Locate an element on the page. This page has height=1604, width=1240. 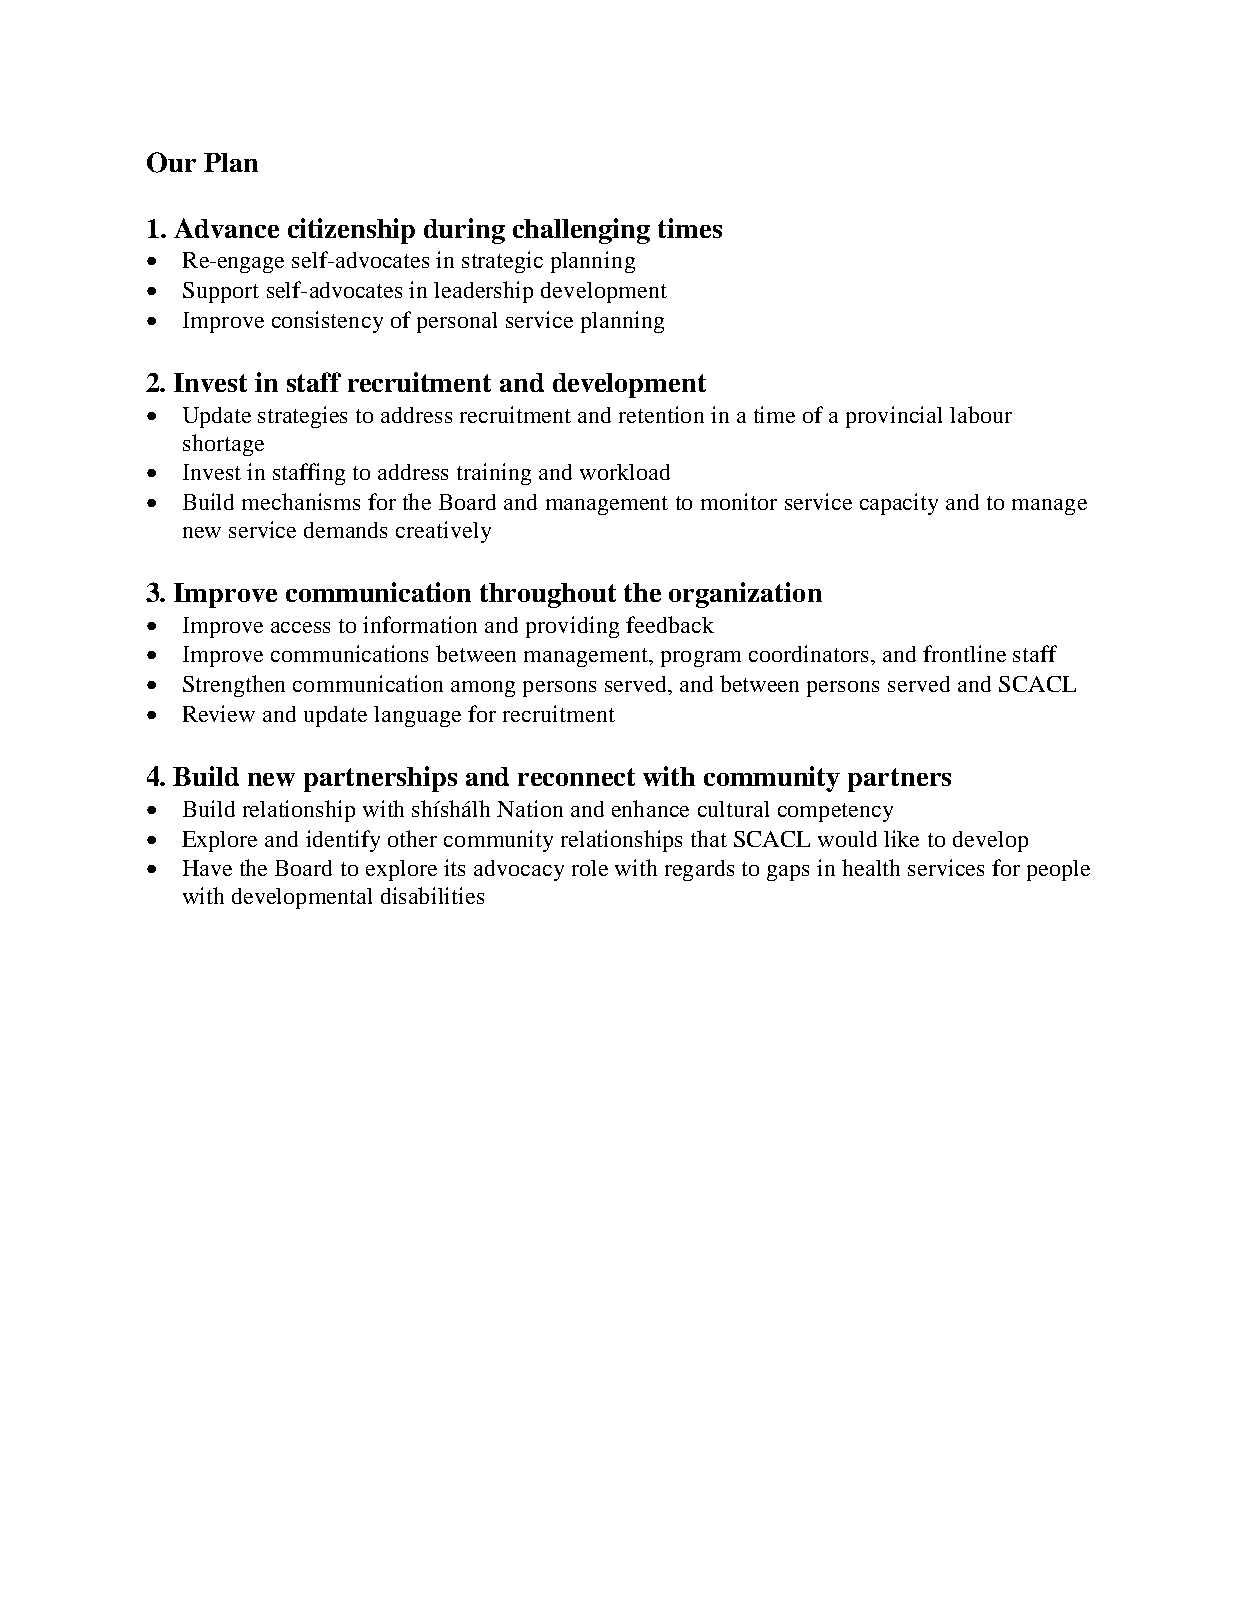
provincial is located at coordinates (894, 417).
